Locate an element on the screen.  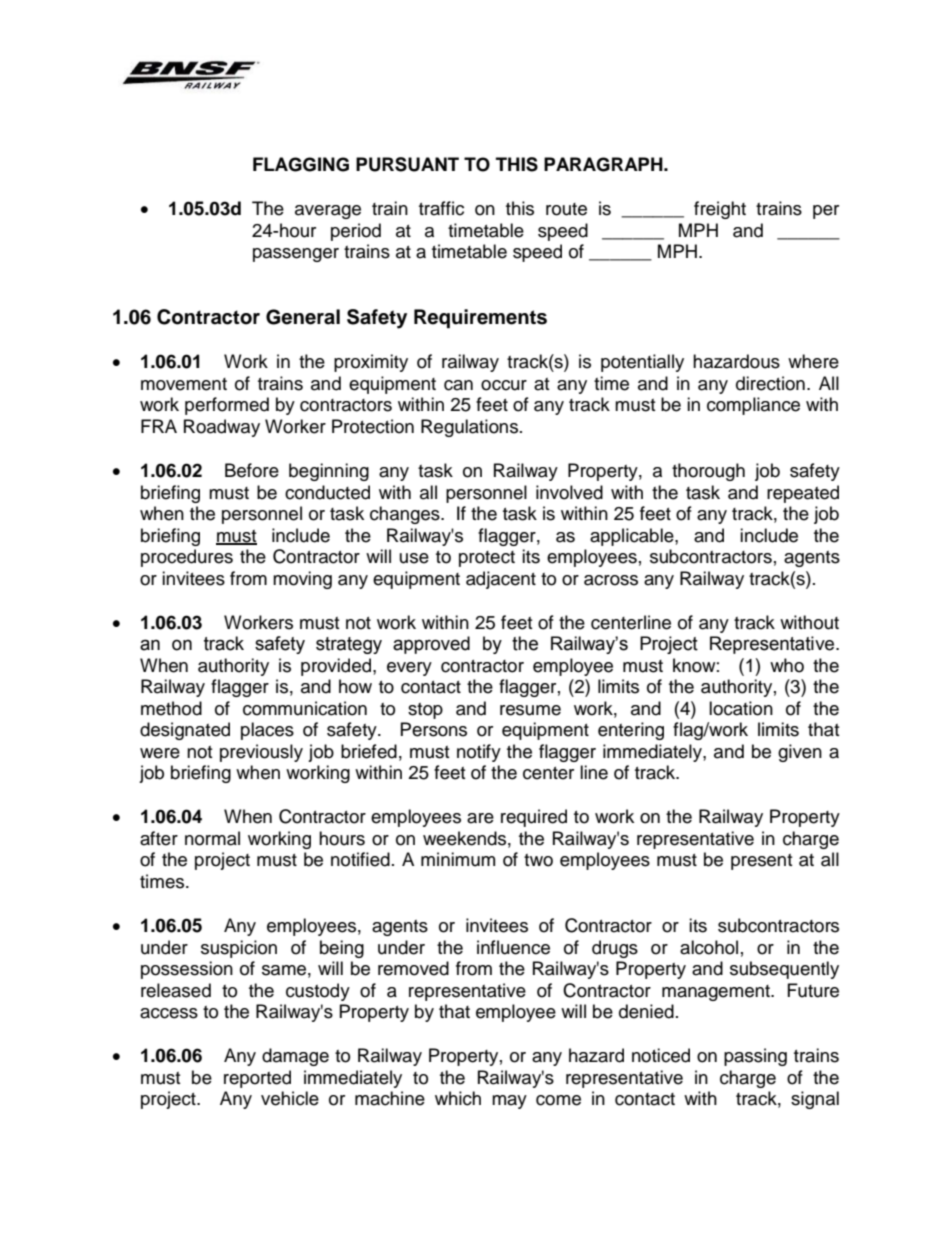
alcohol is located at coordinates (709, 947).
